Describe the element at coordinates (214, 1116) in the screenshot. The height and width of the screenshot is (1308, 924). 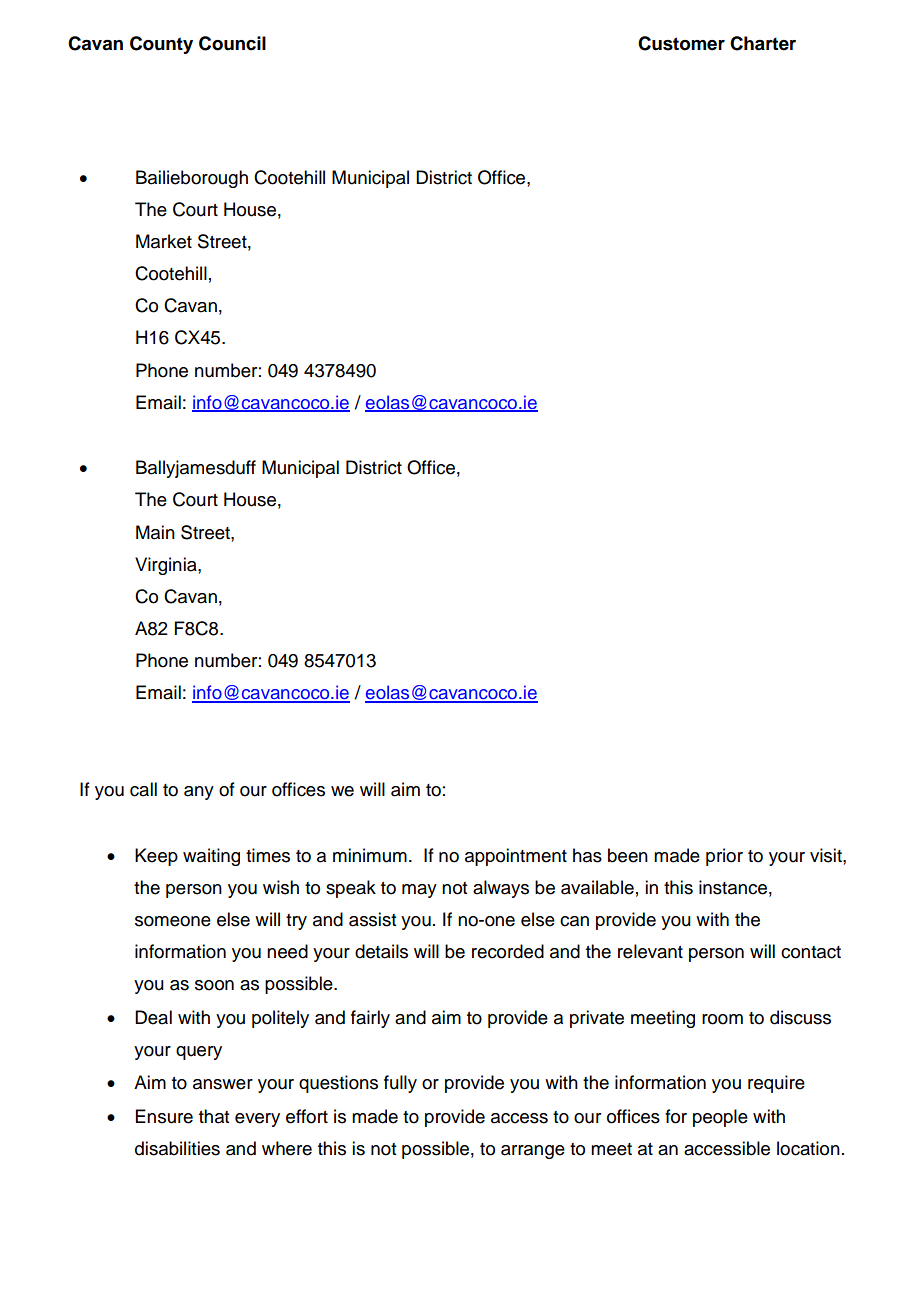
I see `that` at that location.
